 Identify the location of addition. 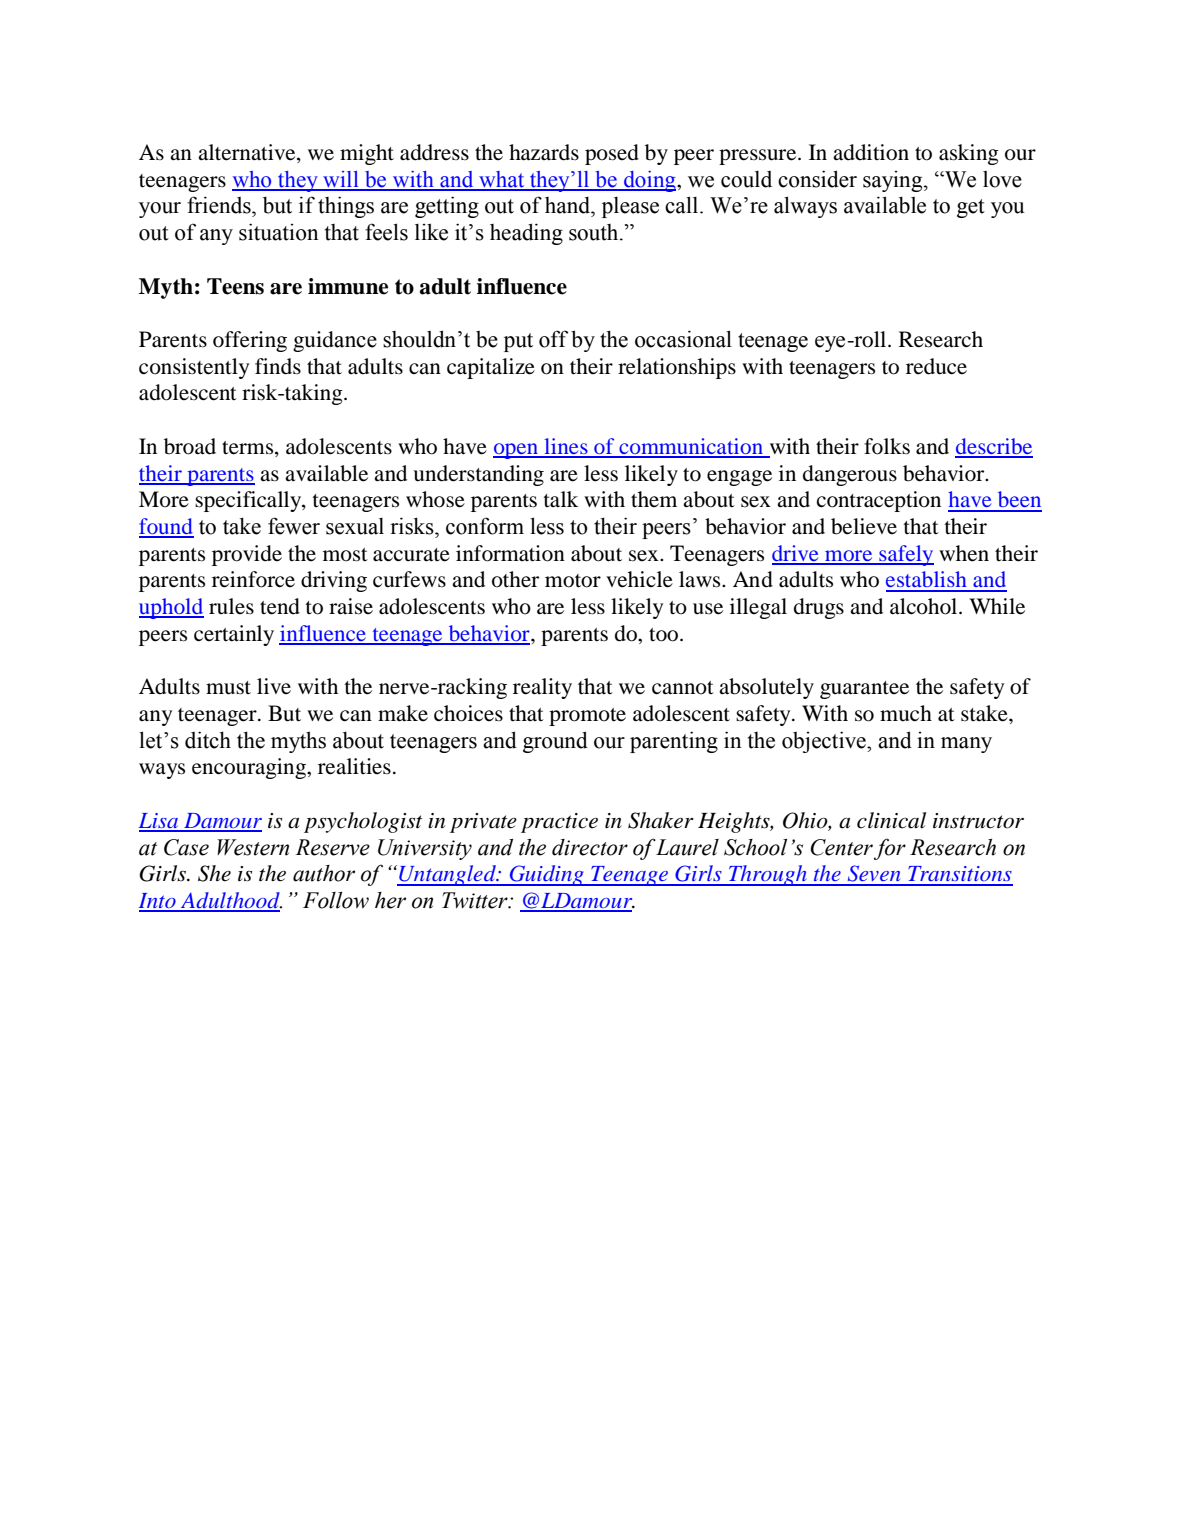
(871, 152).
